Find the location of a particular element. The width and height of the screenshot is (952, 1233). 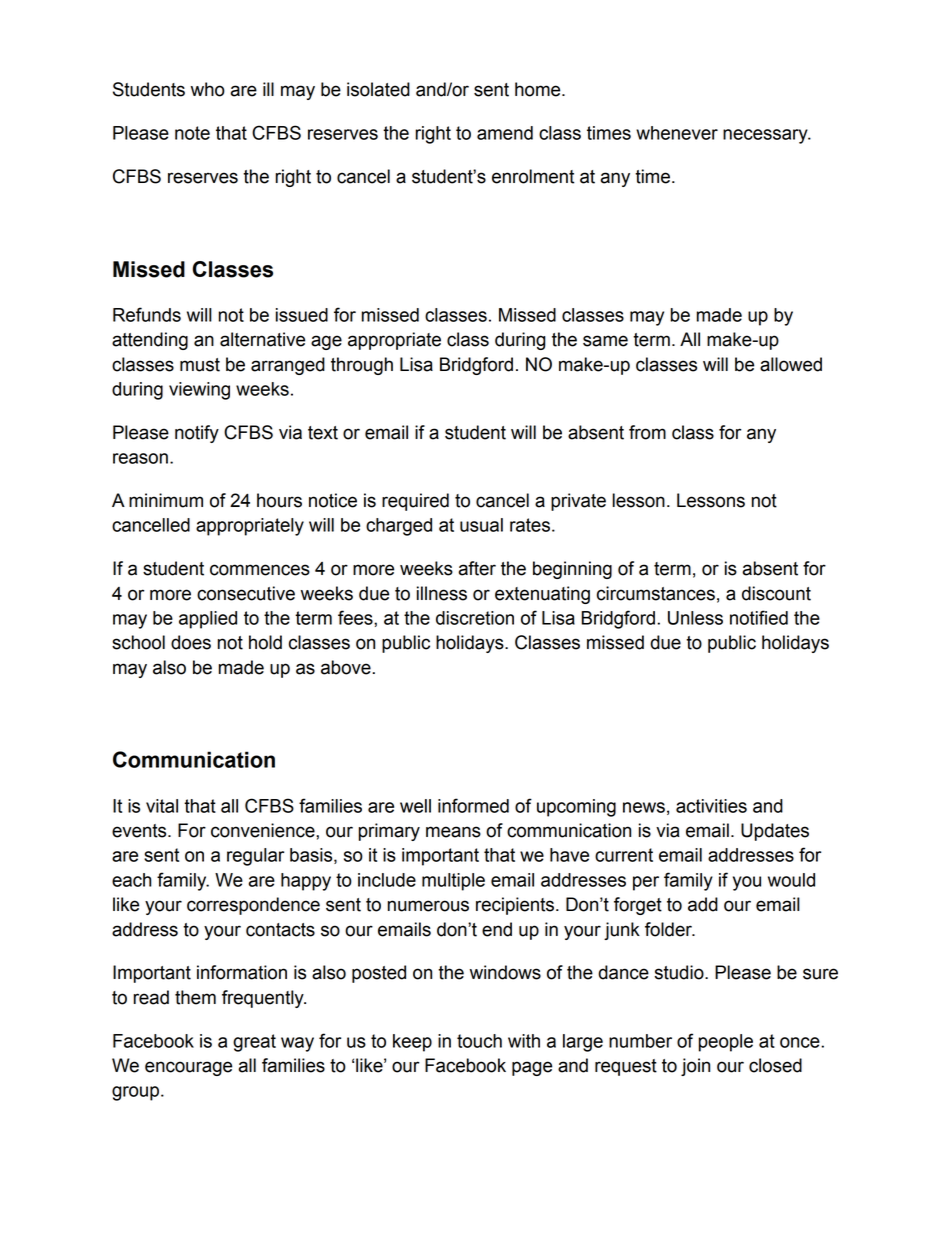

amend is located at coordinates (505, 133).
